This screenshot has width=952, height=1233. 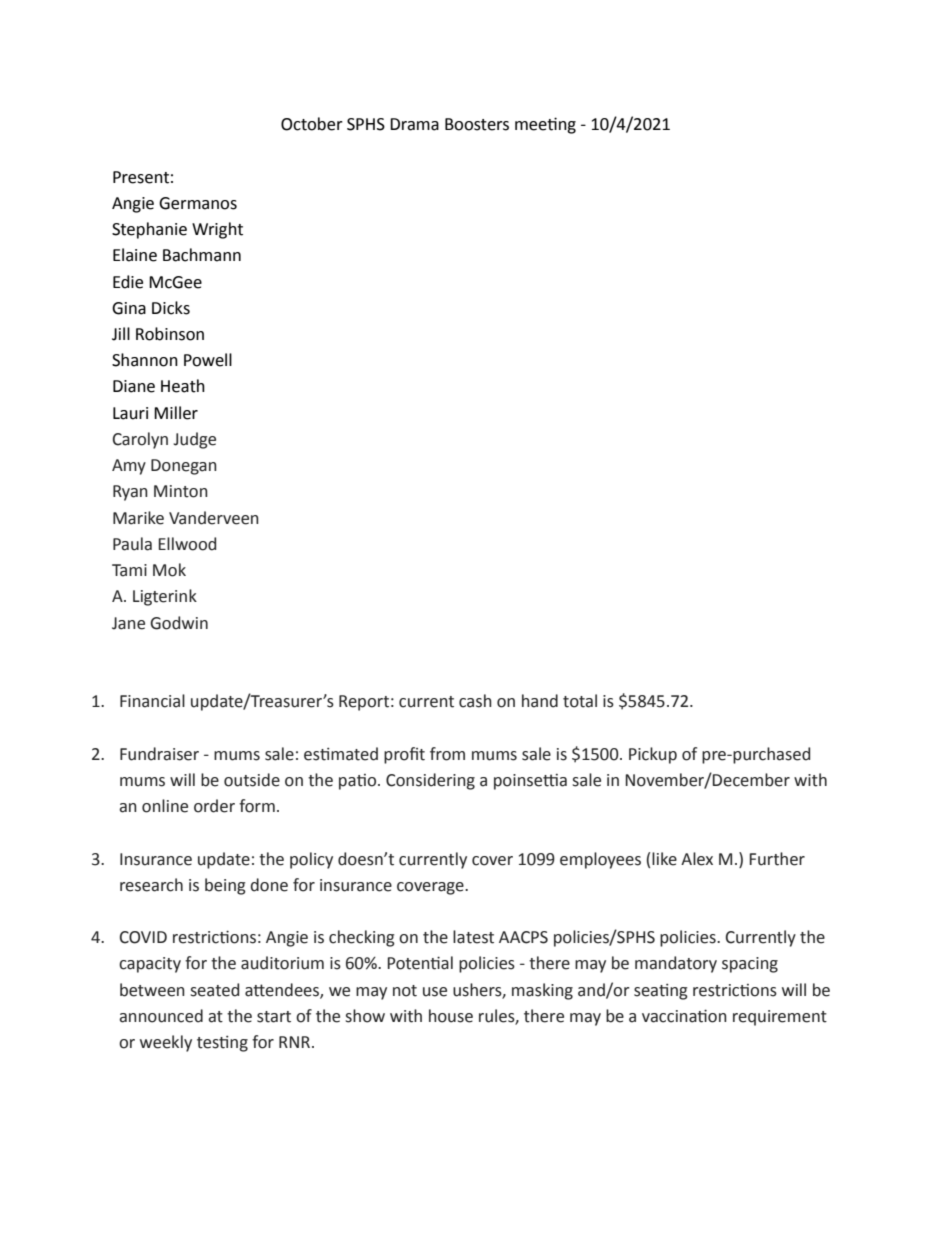 What do you see at coordinates (217, 230) in the screenshot?
I see `Wright` at bounding box center [217, 230].
